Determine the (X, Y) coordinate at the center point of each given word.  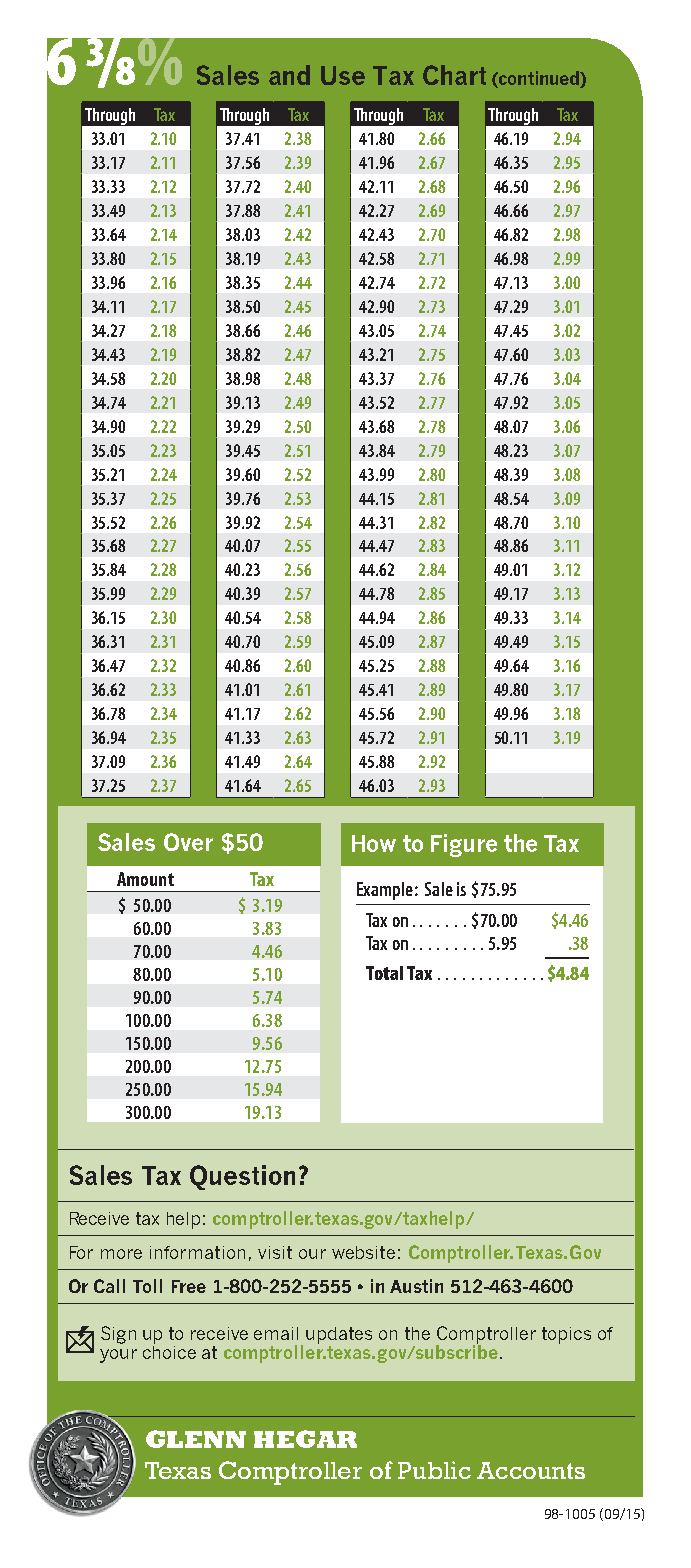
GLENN (196, 1439)
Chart (454, 75)
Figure (464, 845)
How (374, 843)
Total (384, 973)
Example (385, 891)
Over (188, 842)
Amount (145, 879)
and (289, 75)
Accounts (531, 1470)
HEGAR (305, 1439)
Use (343, 75)
